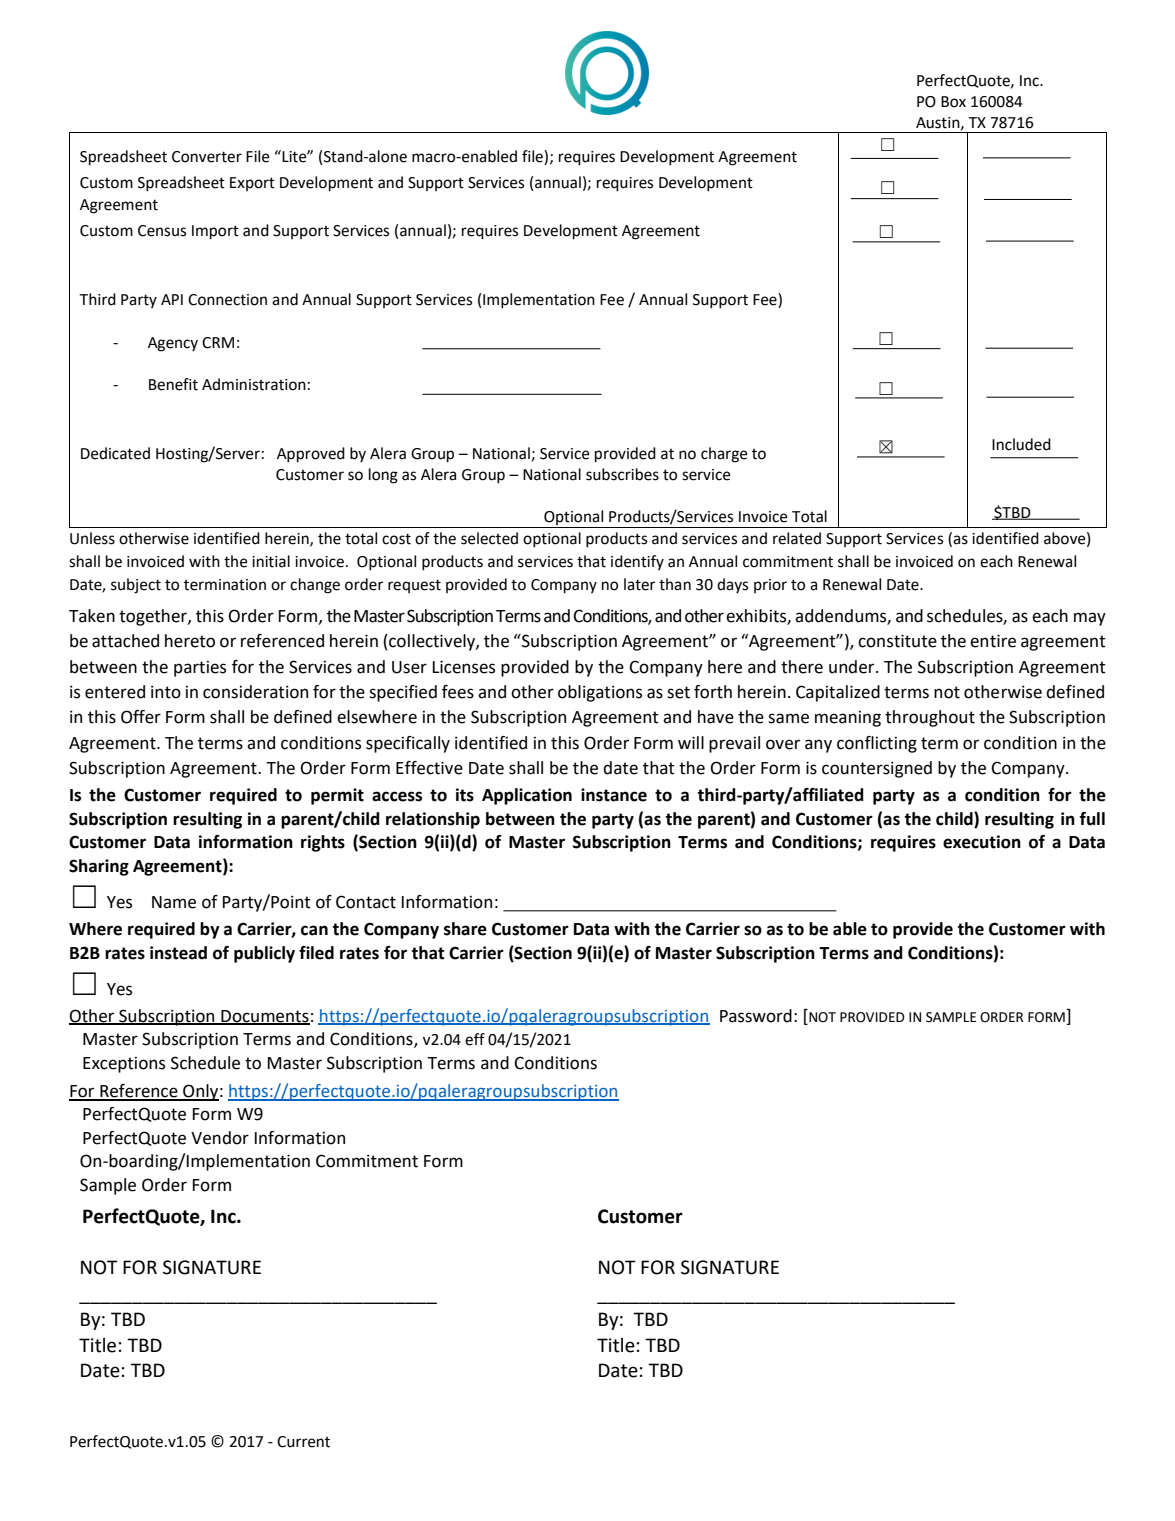 The image size is (1175, 1521). Describe the element at coordinates (614, 795) in the page. I see `instance` at that location.
